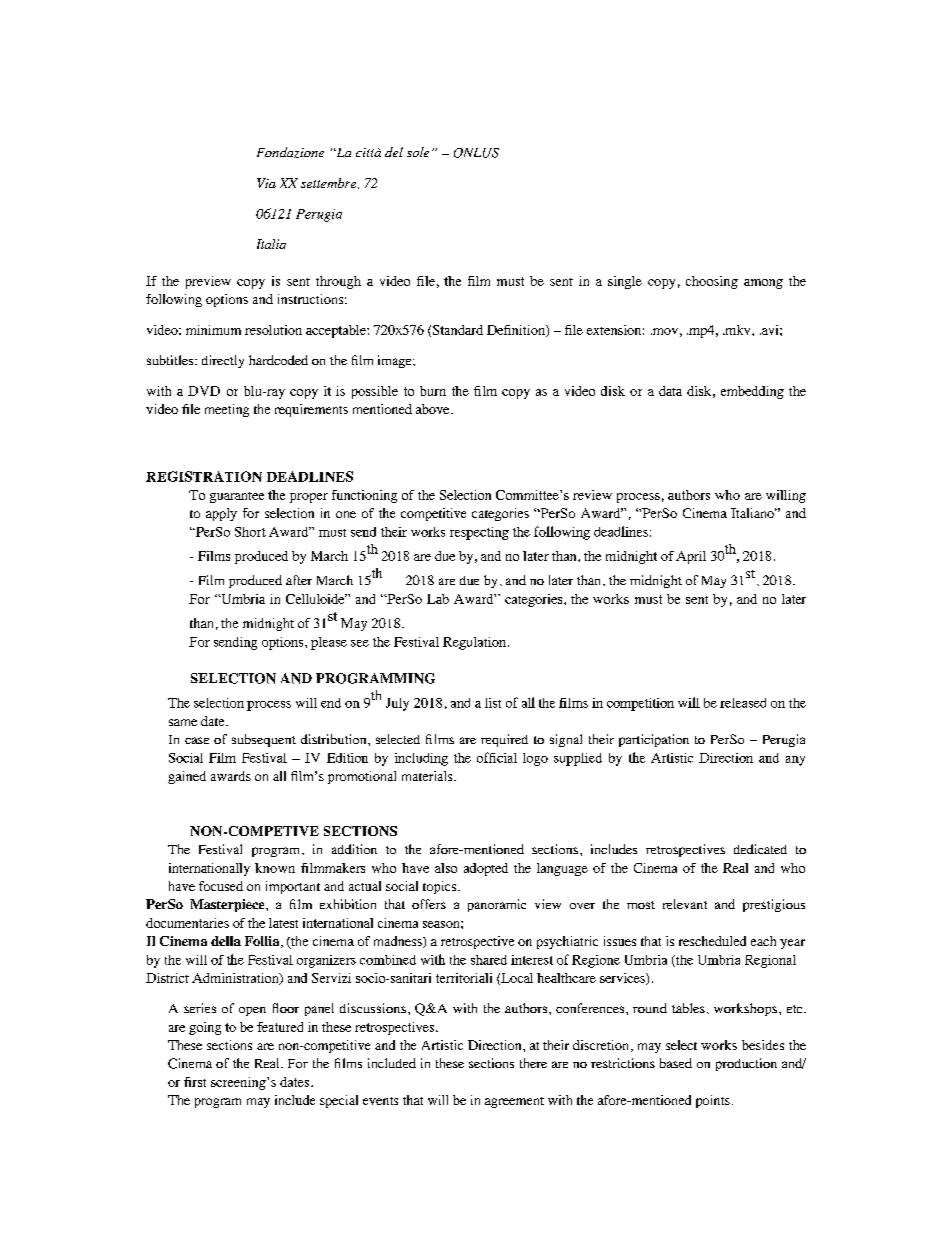  Describe the element at coordinates (266, 183) in the screenshot. I see `Via` at that location.
